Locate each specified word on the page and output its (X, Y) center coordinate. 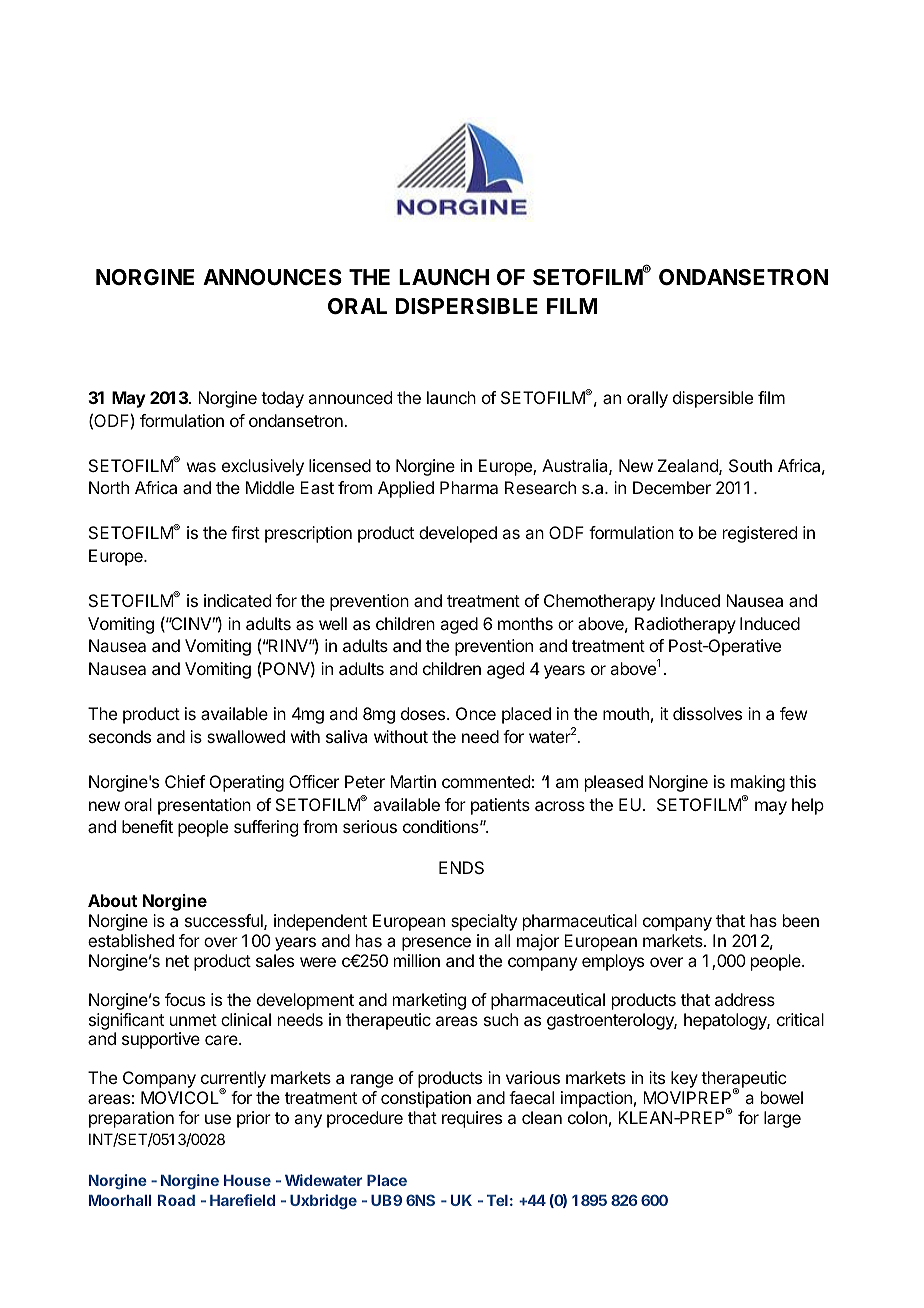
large (782, 1119)
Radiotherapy (685, 625)
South (750, 465)
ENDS (461, 867)
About (112, 900)
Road (176, 1200)
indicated (237, 600)
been (801, 920)
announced (350, 397)
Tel (497, 1200)
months (525, 623)
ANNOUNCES (272, 277)
